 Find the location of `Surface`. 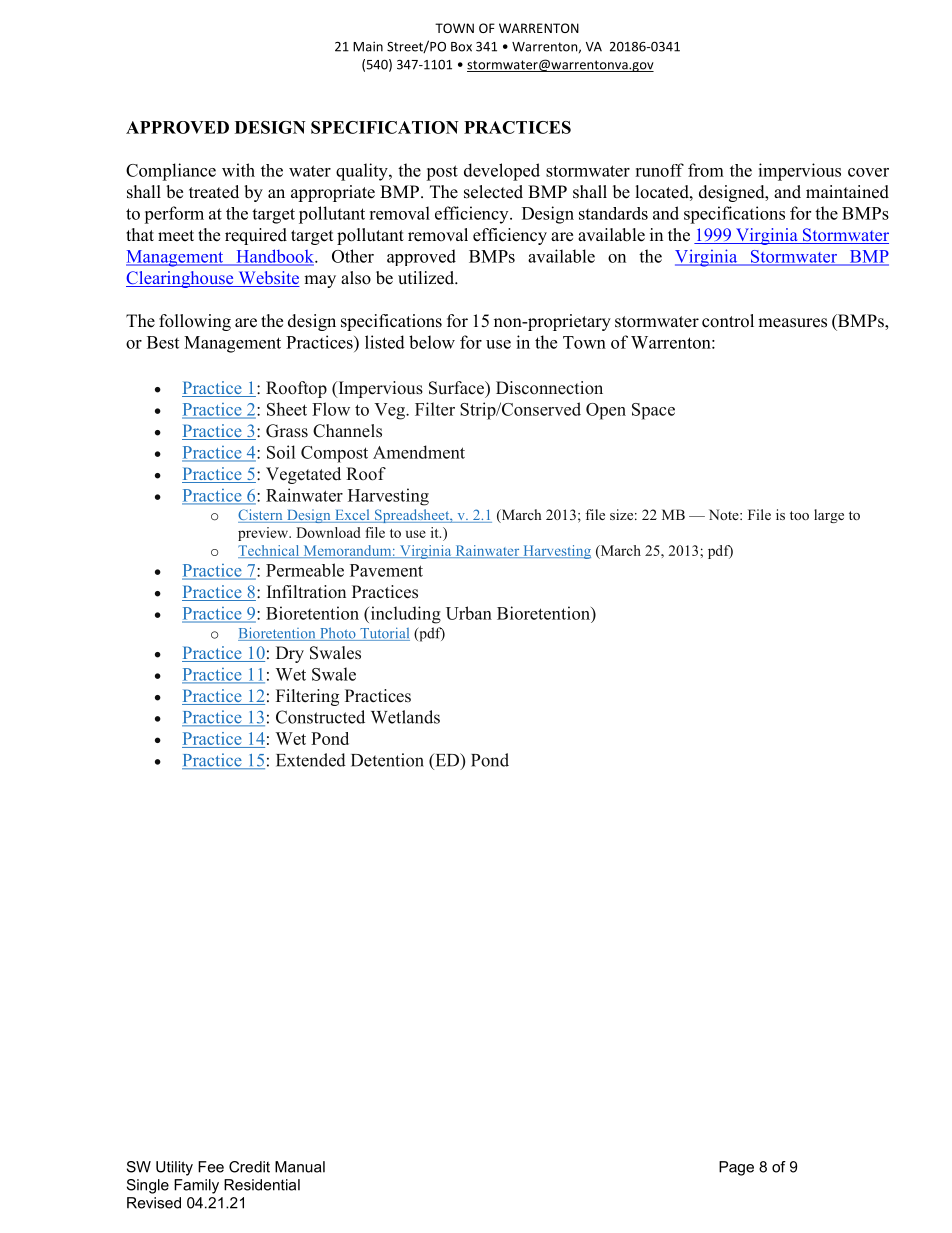

Surface is located at coordinates (458, 389).
